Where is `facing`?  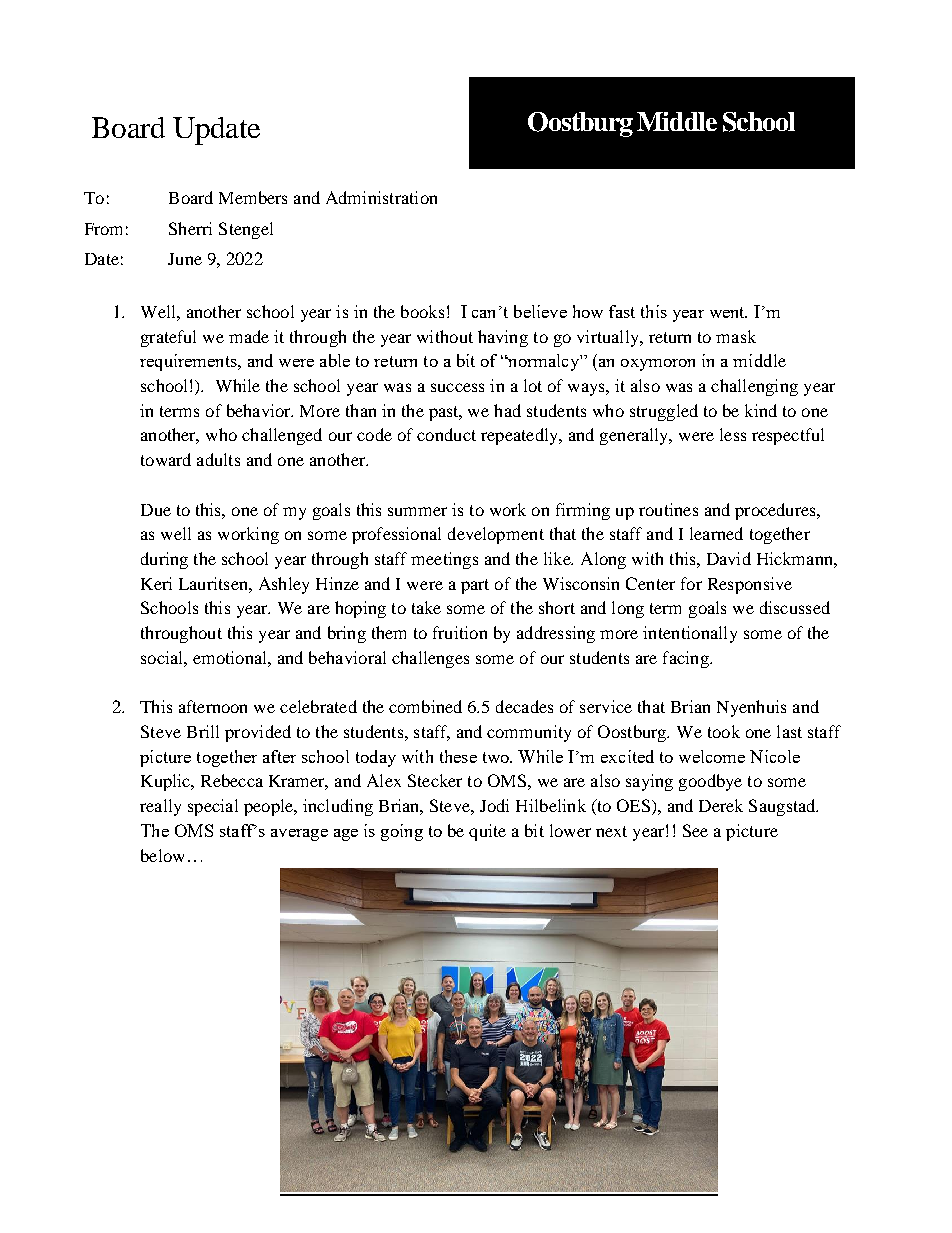
facing is located at coordinates (687, 659).
